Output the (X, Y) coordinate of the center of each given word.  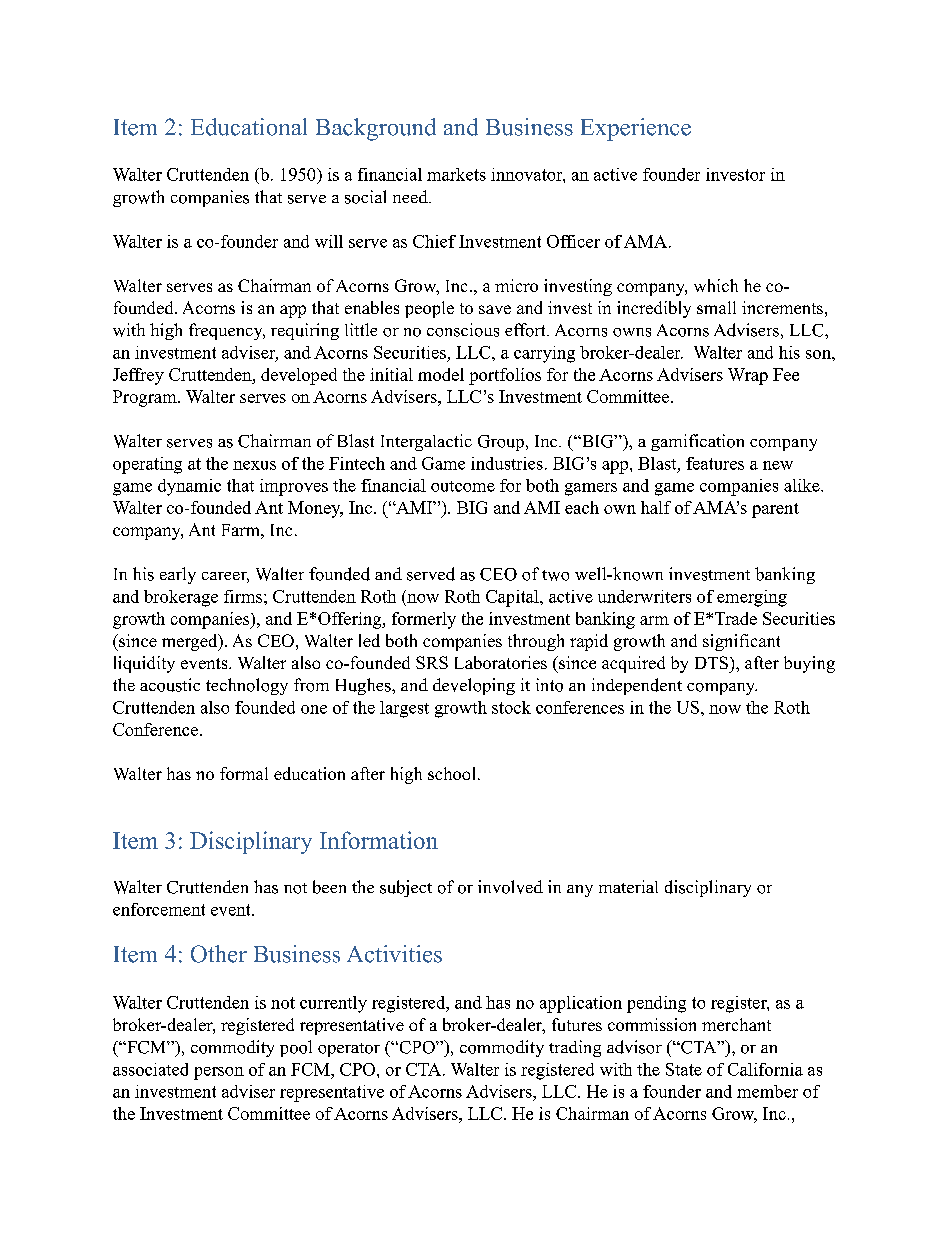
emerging (752, 598)
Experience (636, 129)
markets (456, 174)
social (365, 197)
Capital (513, 598)
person (219, 1073)
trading (575, 1048)
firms (243, 596)
